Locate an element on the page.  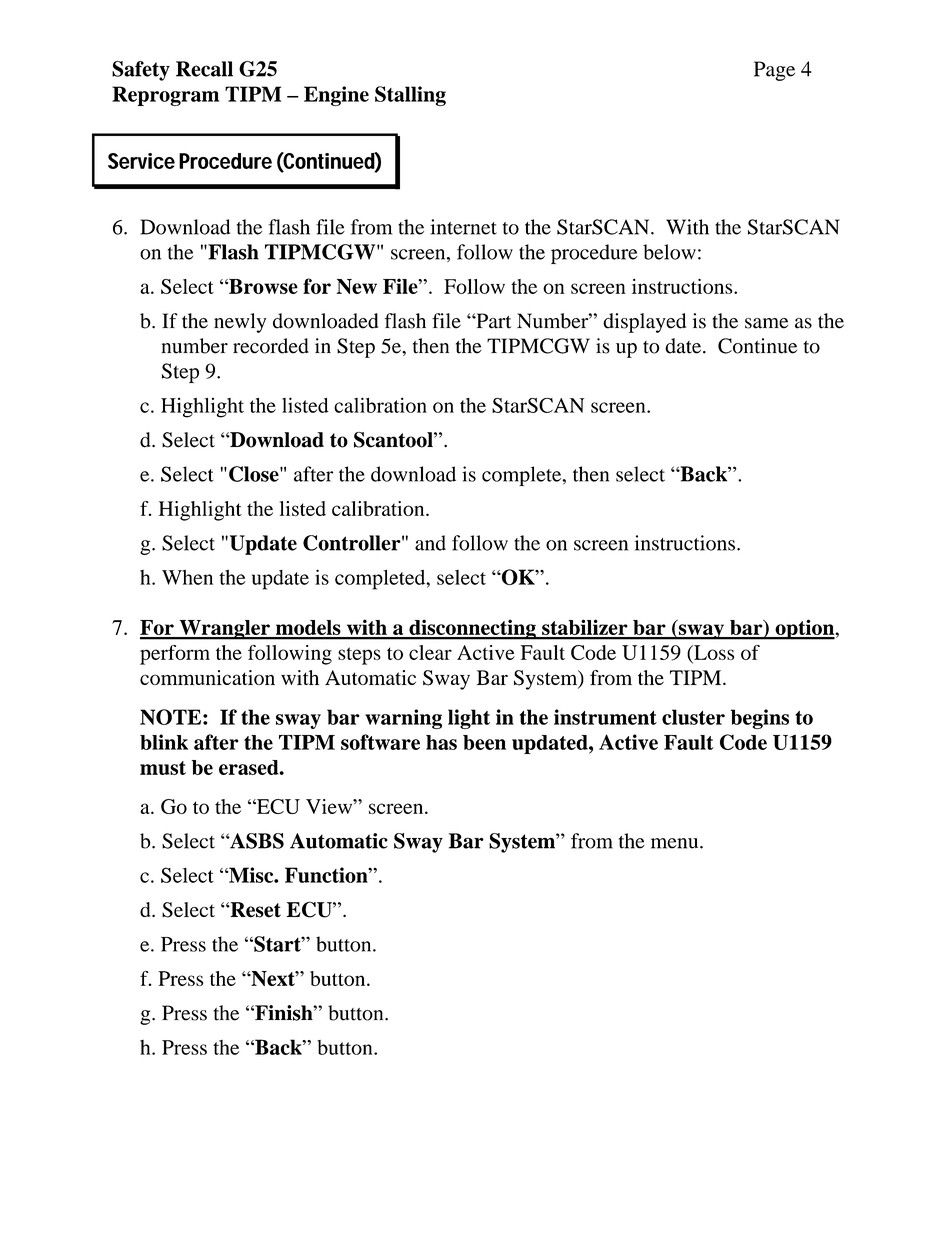
displayed is located at coordinates (644, 323).
